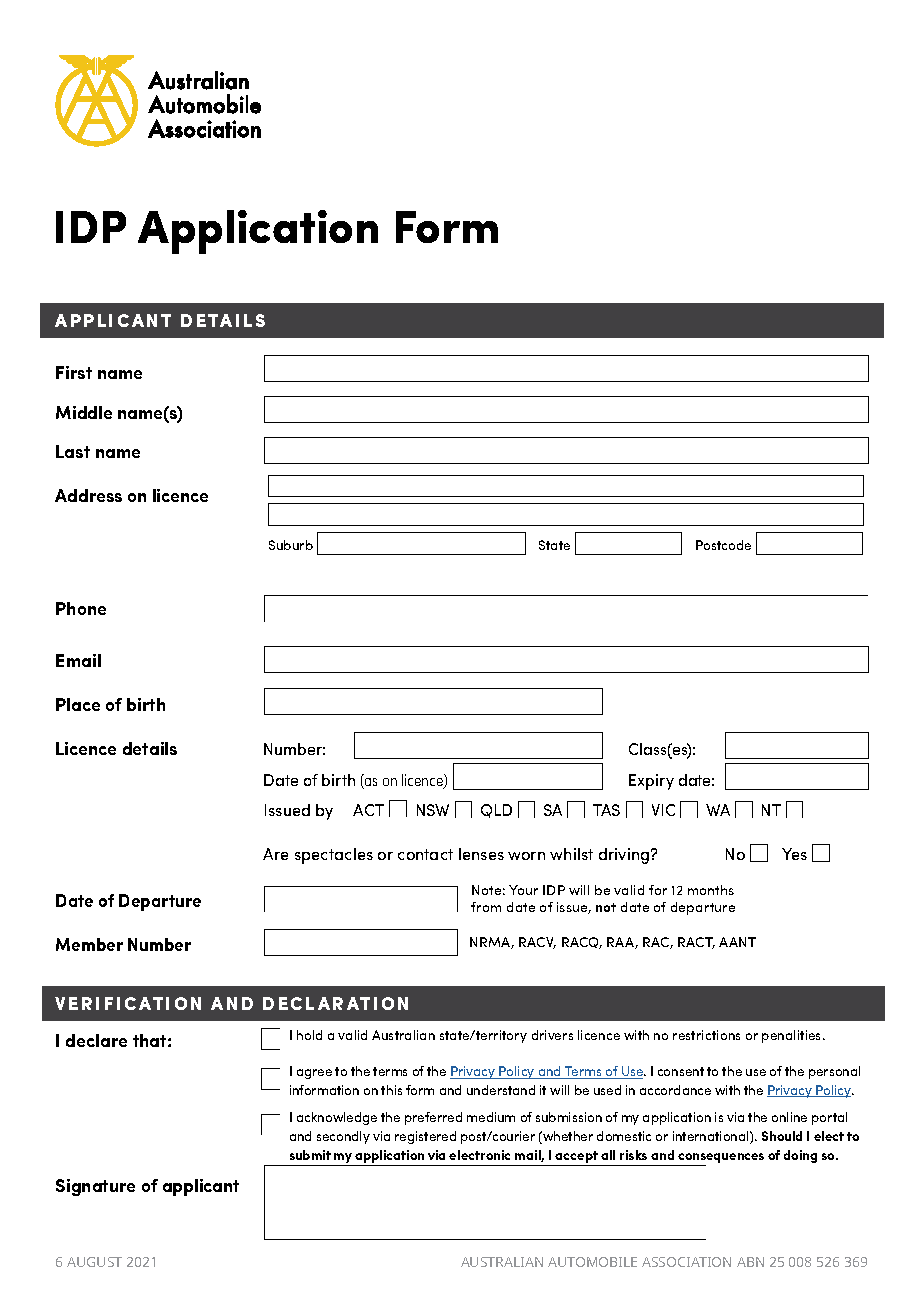 This screenshot has width=924, height=1308. What do you see at coordinates (651, 782) in the screenshot?
I see `Expiry` at bounding box center [651, 782].
